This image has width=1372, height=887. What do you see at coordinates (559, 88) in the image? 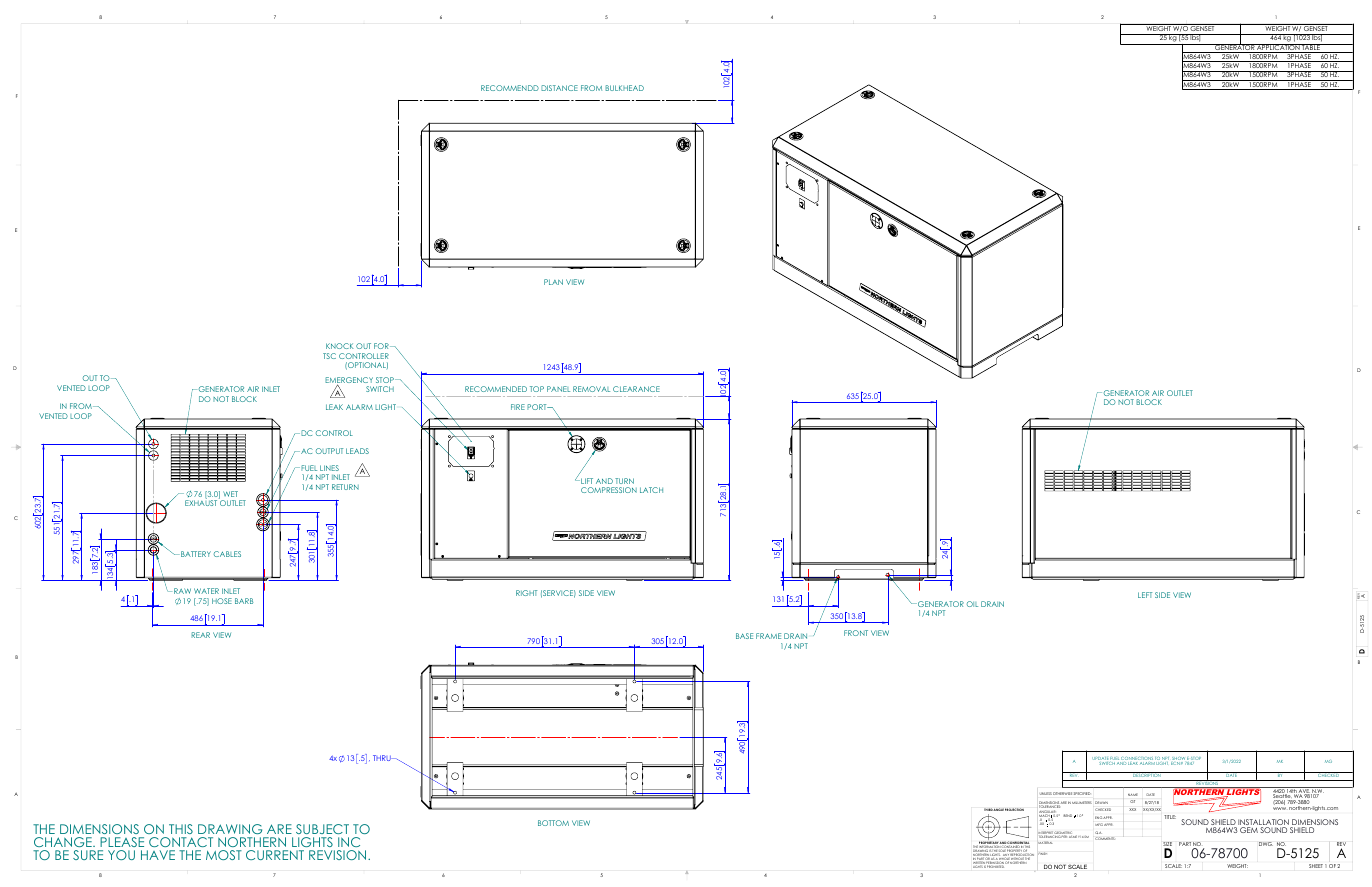
I see `DISTANCE` at bounding box center [559, 88].
